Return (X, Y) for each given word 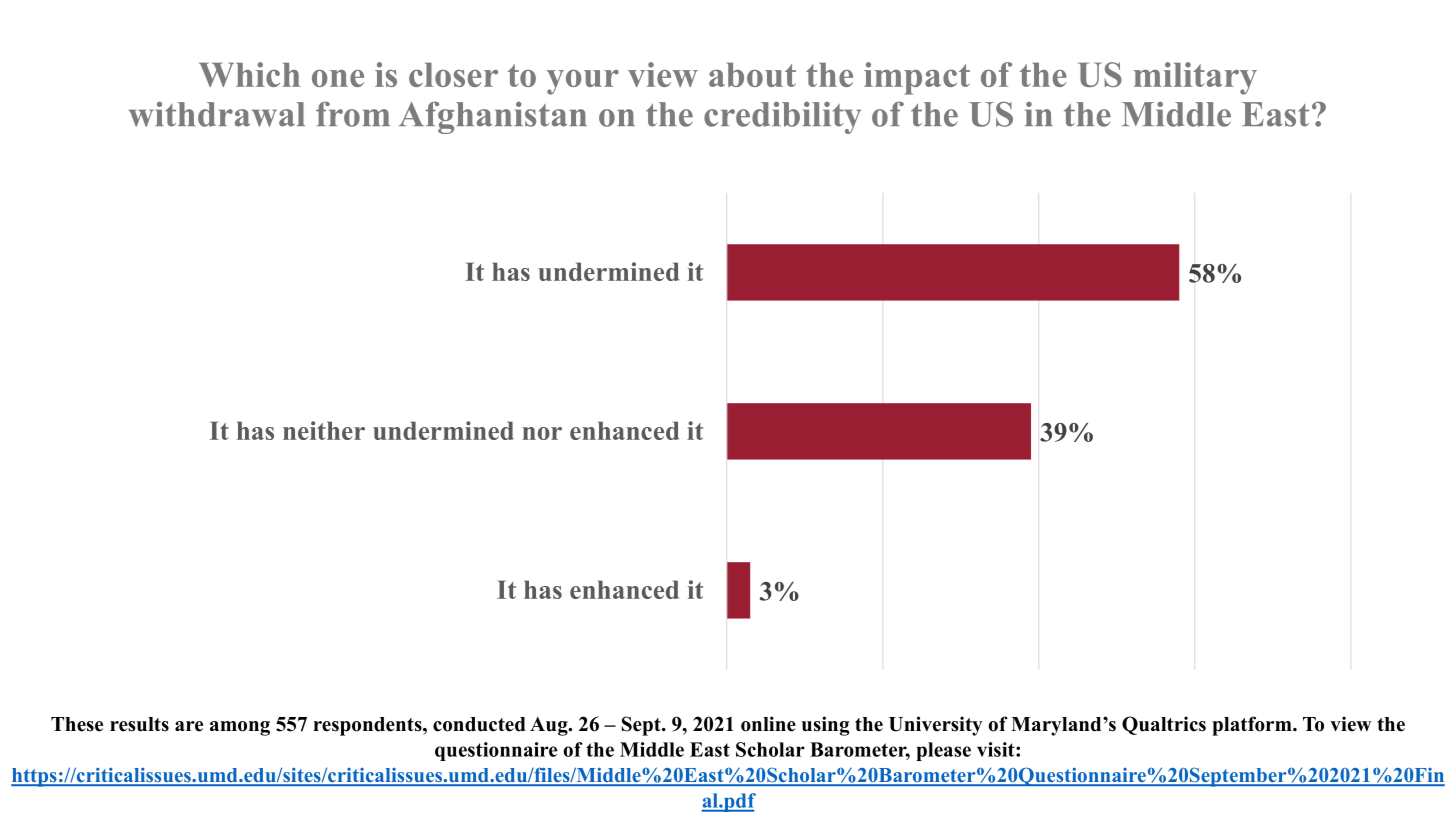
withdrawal (217, 114)
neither (324, 430)
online (768, 724)
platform (1253, 726)
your (583, 82)
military (1195, 78)
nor (542, 433)
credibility (782, 117)
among (240, 728)
